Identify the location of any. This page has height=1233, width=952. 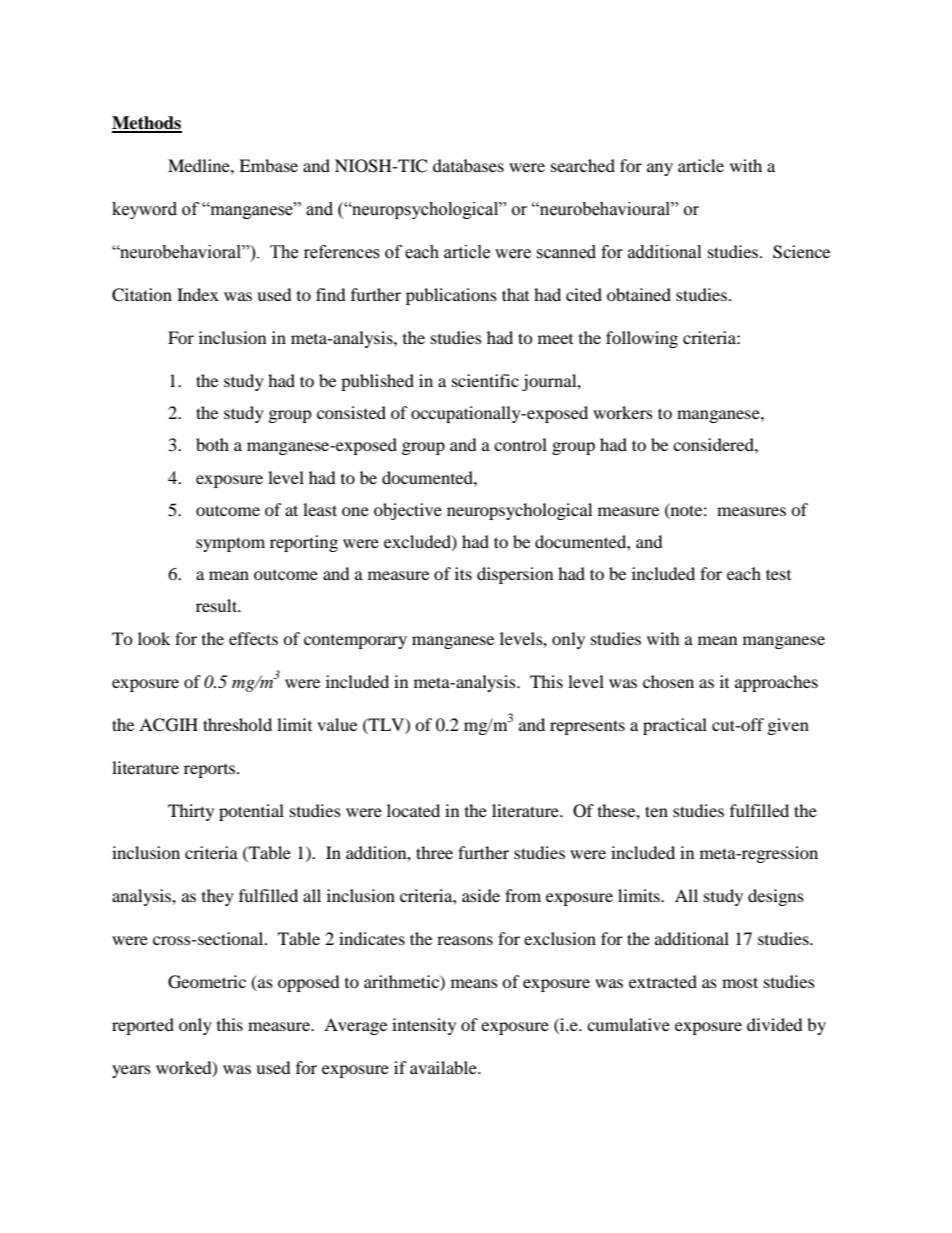
(660, 169).
